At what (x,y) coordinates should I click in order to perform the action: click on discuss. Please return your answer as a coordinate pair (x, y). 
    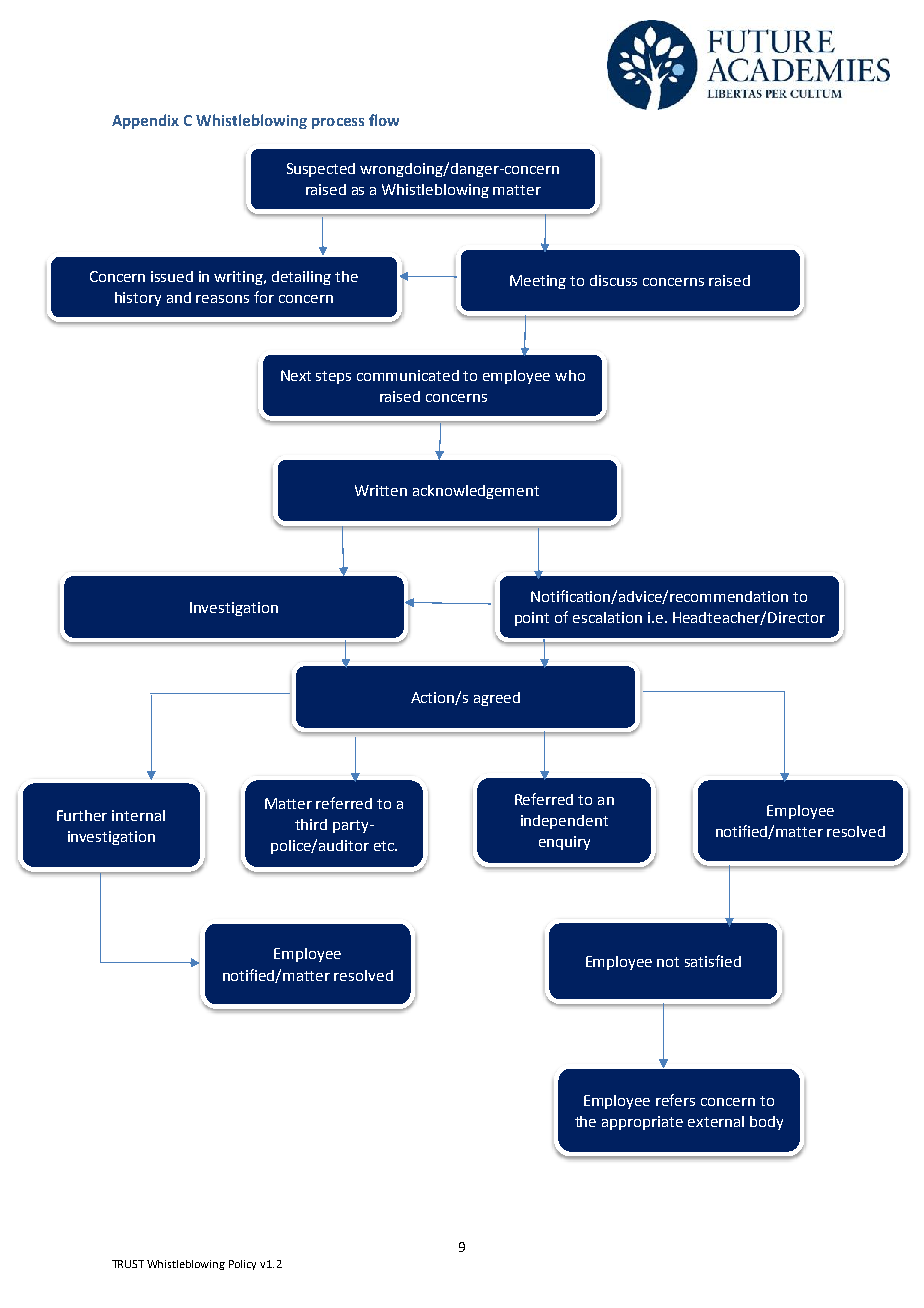
    Looking at the image, I should click on (613, 280).
